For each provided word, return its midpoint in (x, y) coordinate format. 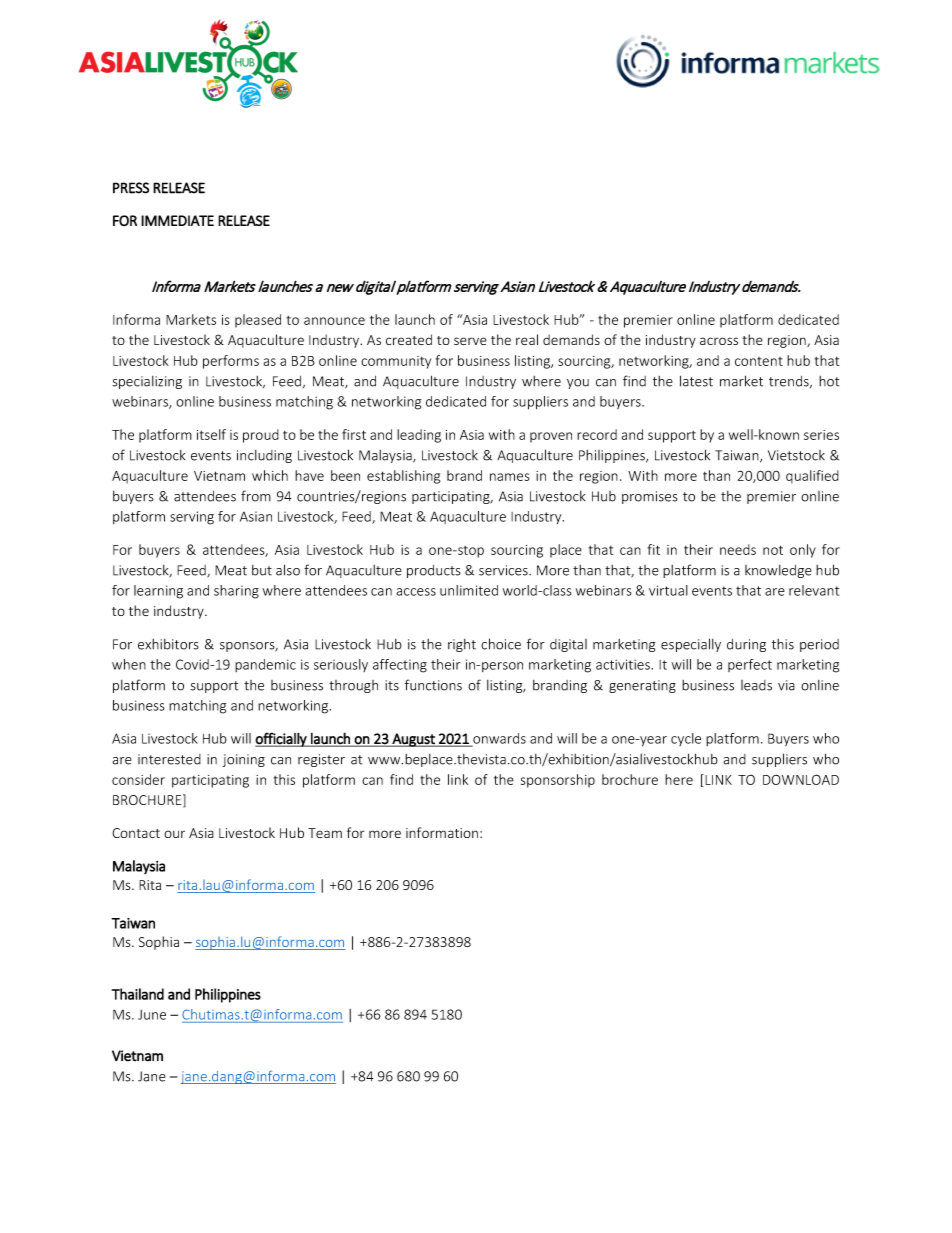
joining (244, 760)
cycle (686, 739)
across (719, 341)
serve (470, 341)
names (510, 477)
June (152, 1015)
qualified (812, 477)
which (270, 475)
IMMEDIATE (177, 220)
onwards (498, 739)
